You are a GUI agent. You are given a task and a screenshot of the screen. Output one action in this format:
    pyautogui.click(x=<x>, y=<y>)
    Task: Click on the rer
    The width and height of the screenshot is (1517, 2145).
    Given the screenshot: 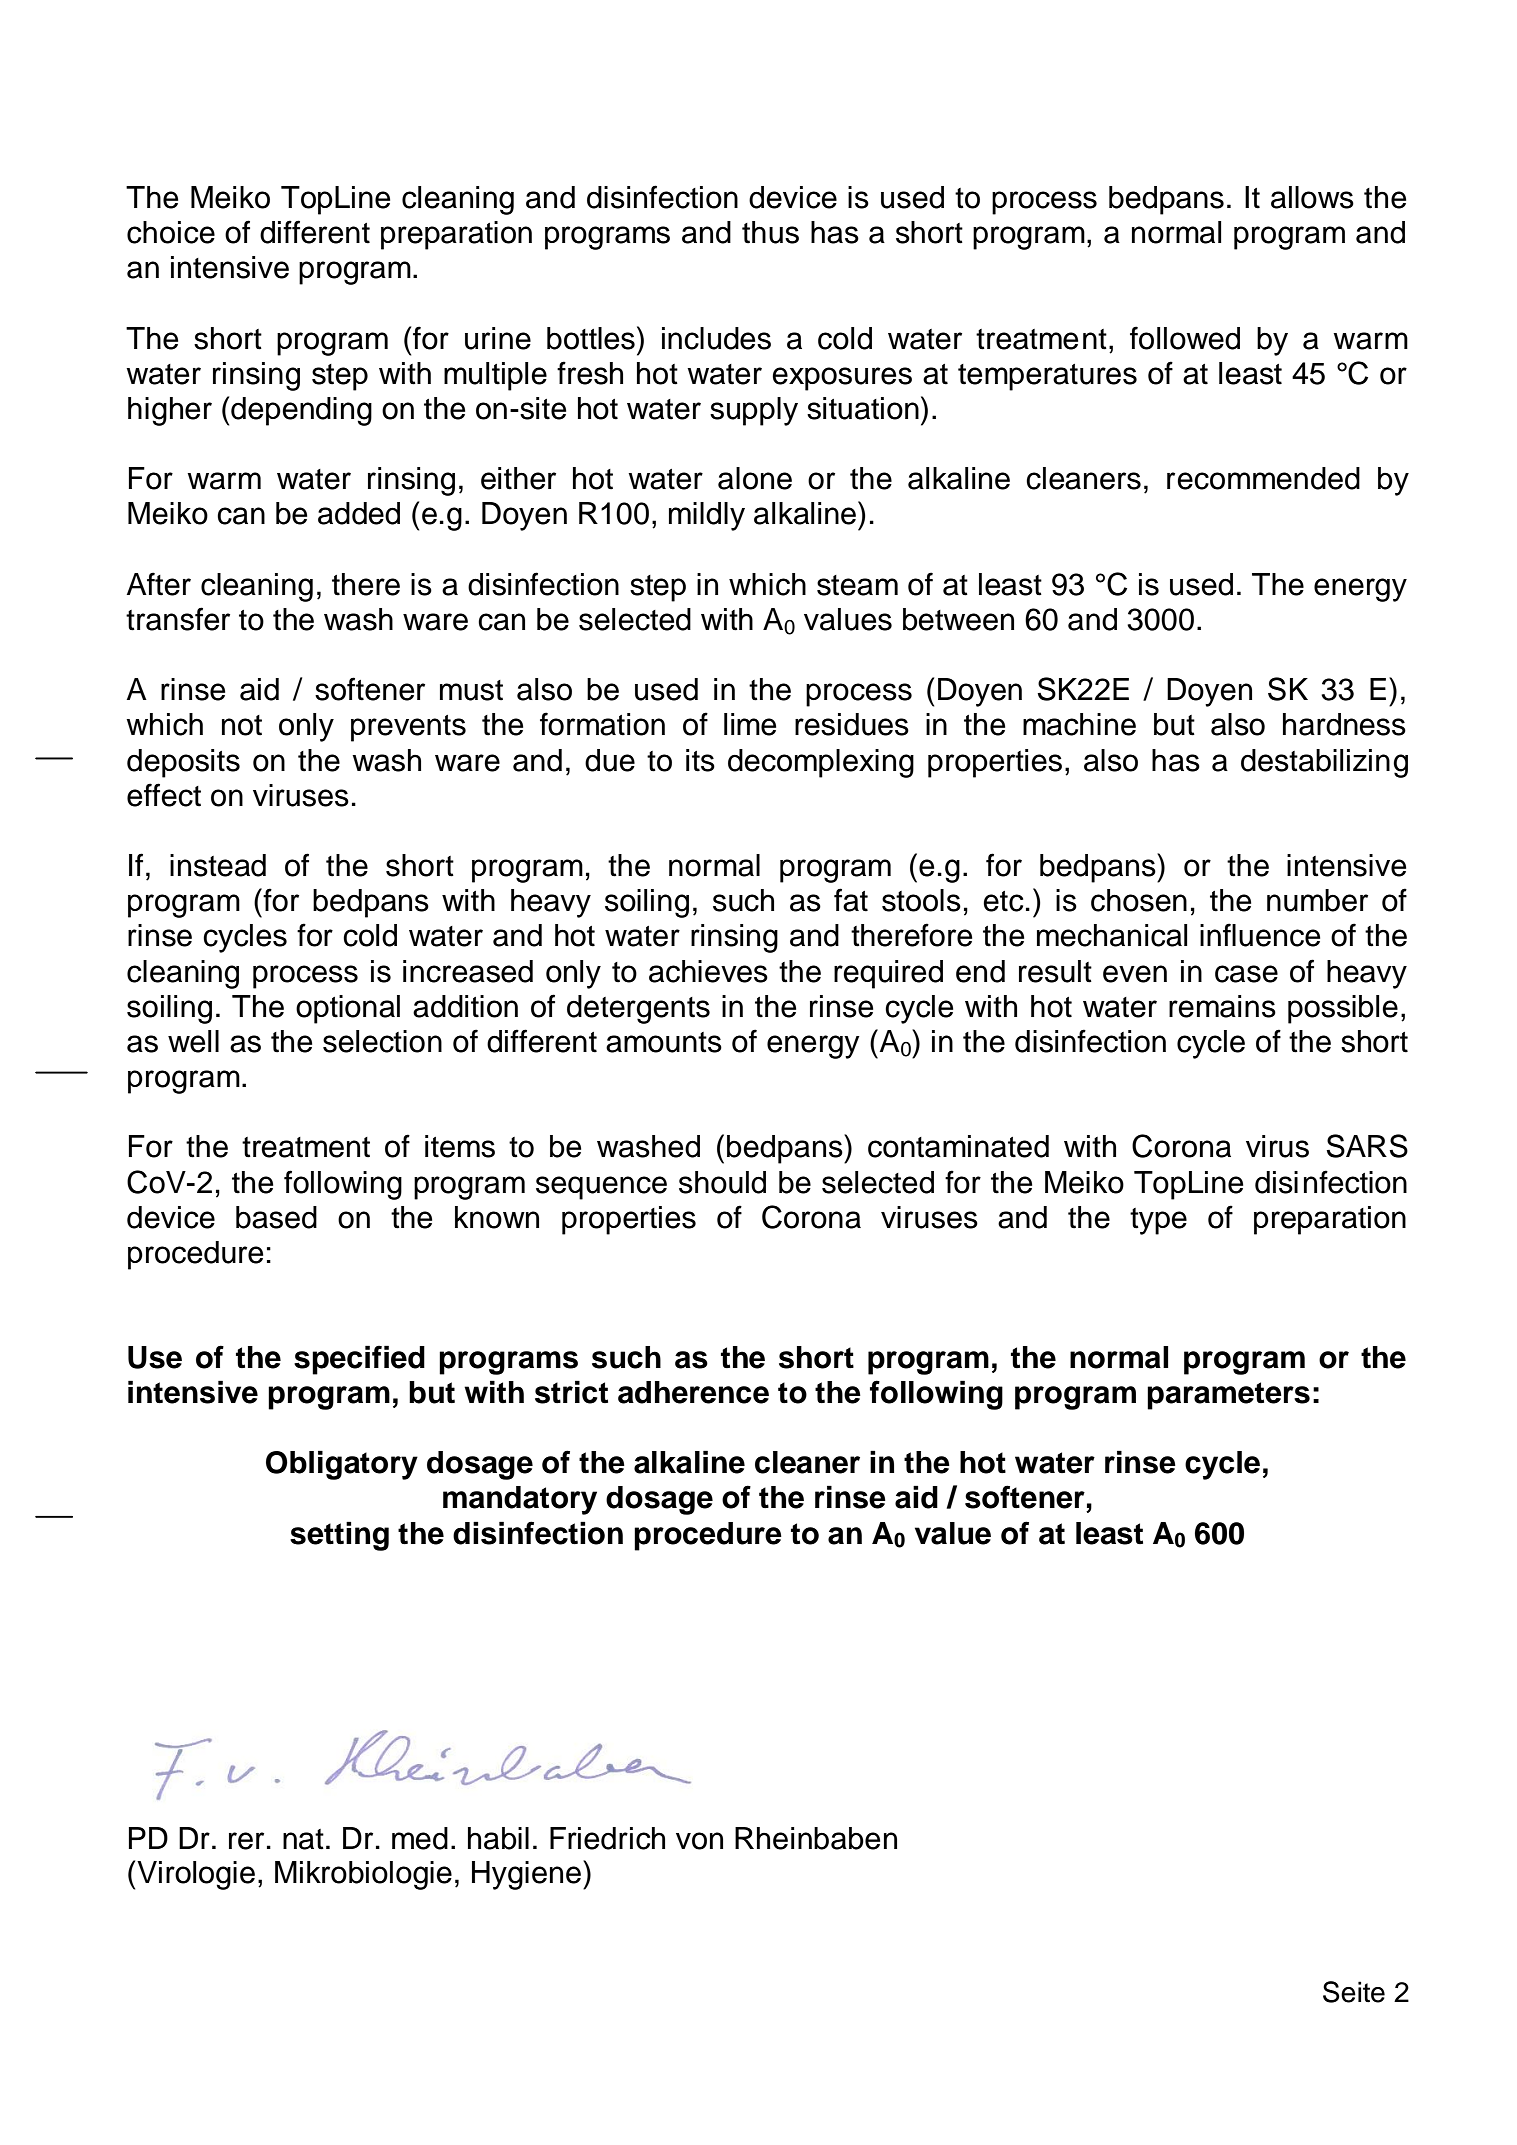 What is the action you would take?
    pyautogui.click(x=246, y=1841)
